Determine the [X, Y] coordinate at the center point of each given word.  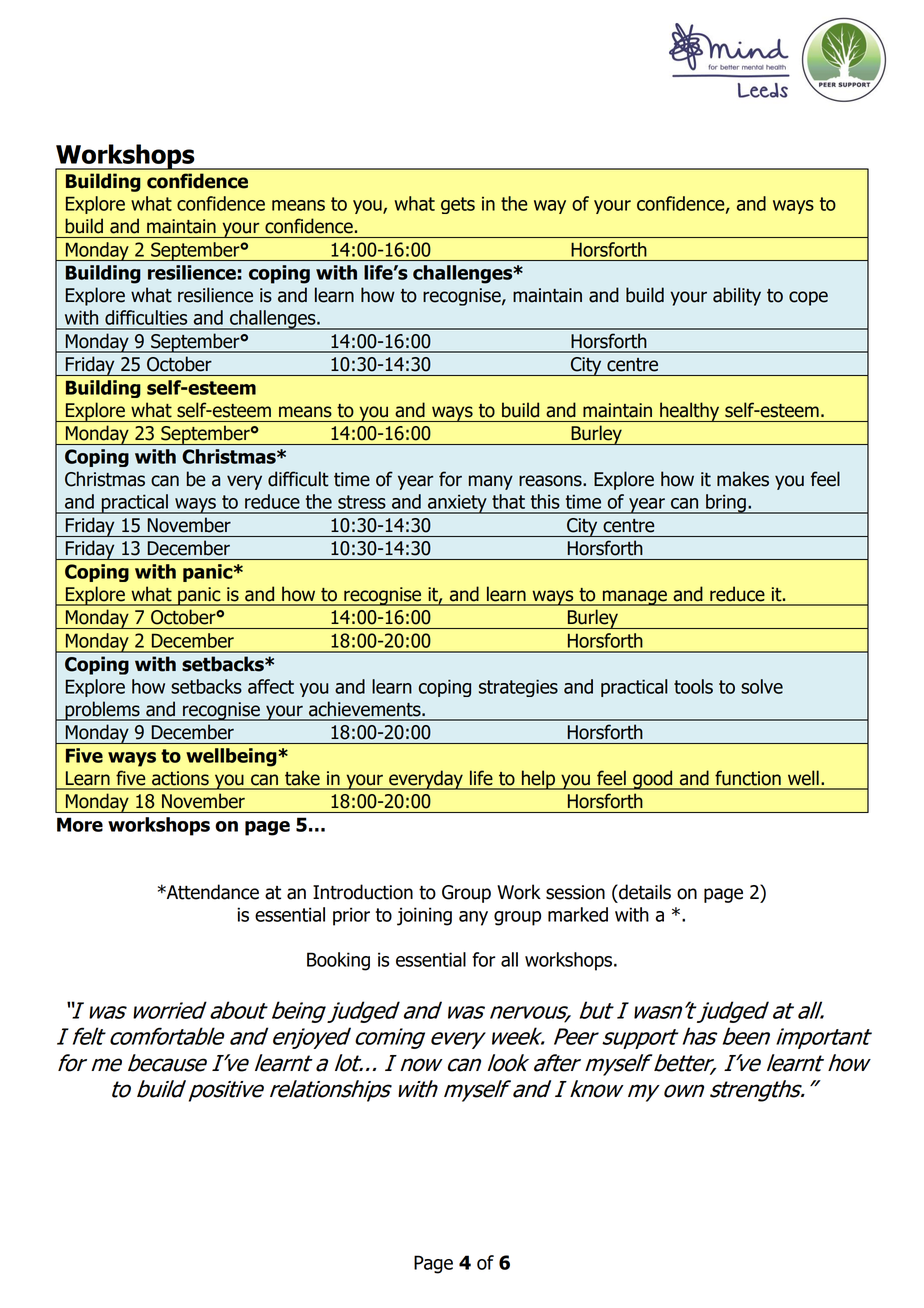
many [491, 482]
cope [808, 298]
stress [362, 502]
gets [458, 205]
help [539, 780]
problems [102, 711]
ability [737, 296]
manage [634, 598]
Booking [338, 961]
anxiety [457, 504]
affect [271, 686]
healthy [690, 412]
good [653, 780]
